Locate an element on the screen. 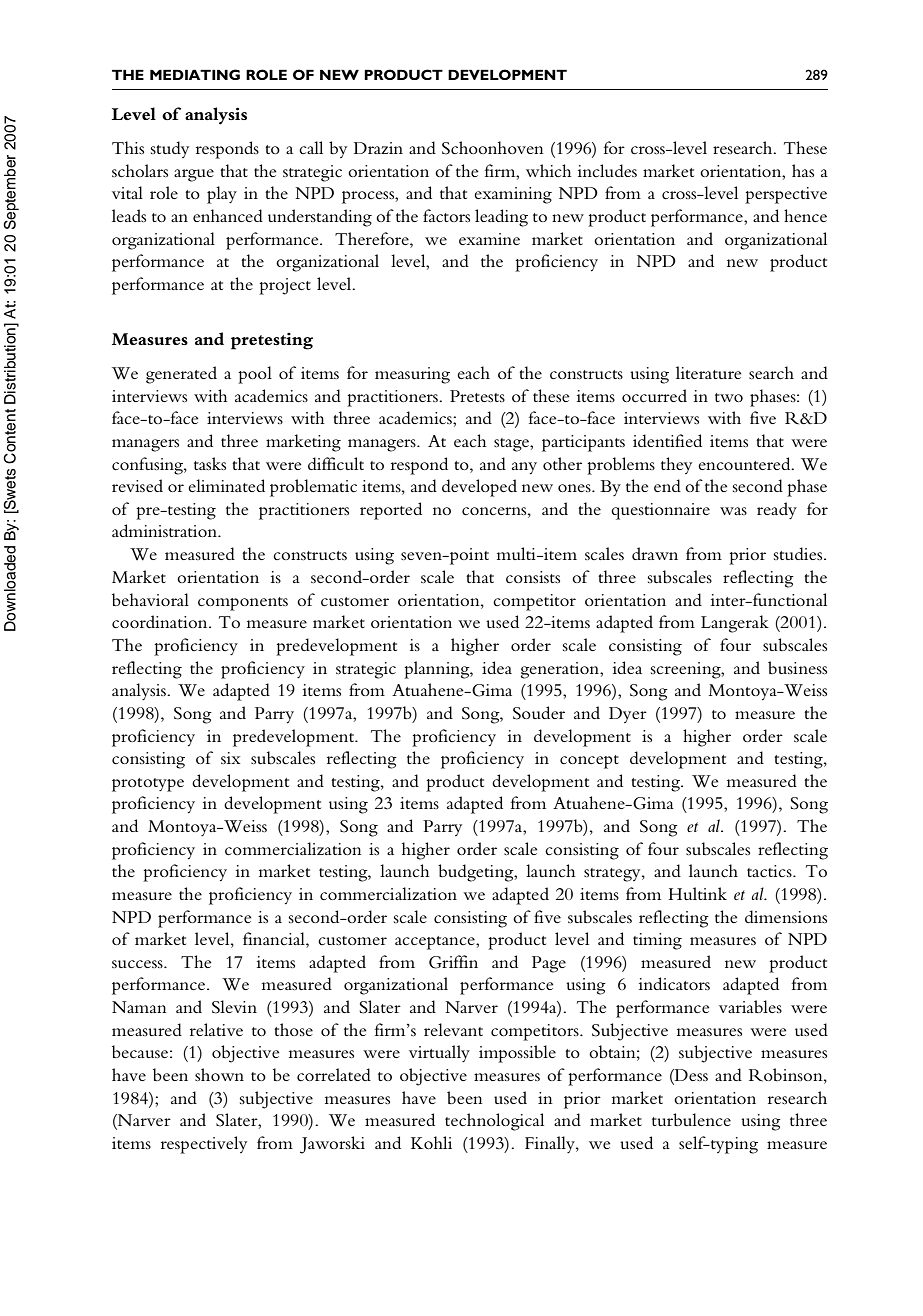 This screenshot has height=1316, width=923. drawn is located at coordinates (655, 553).
